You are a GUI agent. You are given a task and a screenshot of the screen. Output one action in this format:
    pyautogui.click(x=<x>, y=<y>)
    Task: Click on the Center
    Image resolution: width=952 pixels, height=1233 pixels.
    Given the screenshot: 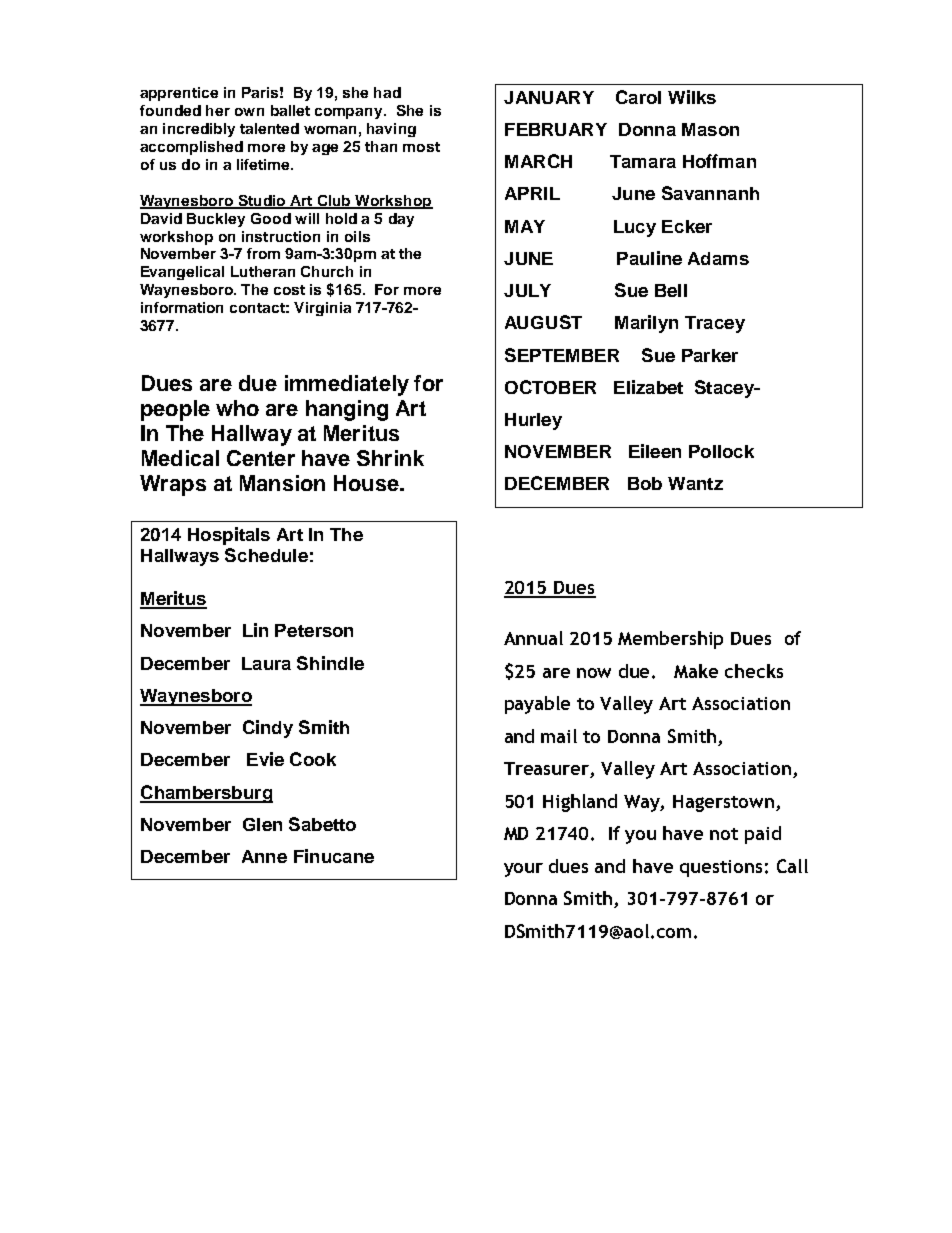 What is the action you would take?
    pyautogui.click(x=261, y=458)
